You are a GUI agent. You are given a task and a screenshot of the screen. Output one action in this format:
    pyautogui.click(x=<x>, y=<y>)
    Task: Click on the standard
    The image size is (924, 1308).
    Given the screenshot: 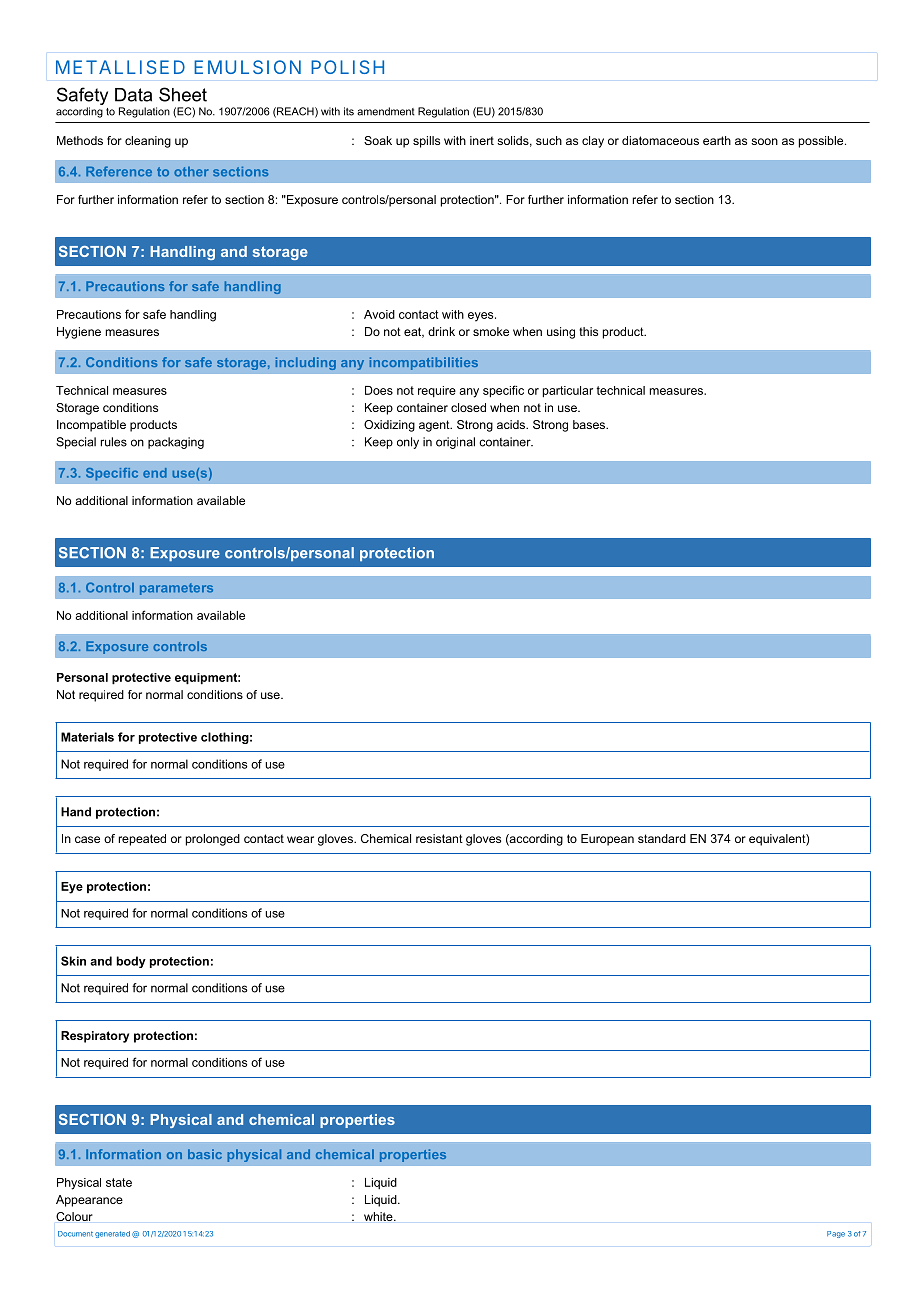 What is the action you would take?
    pyautogui.click(x=662, y=838)
